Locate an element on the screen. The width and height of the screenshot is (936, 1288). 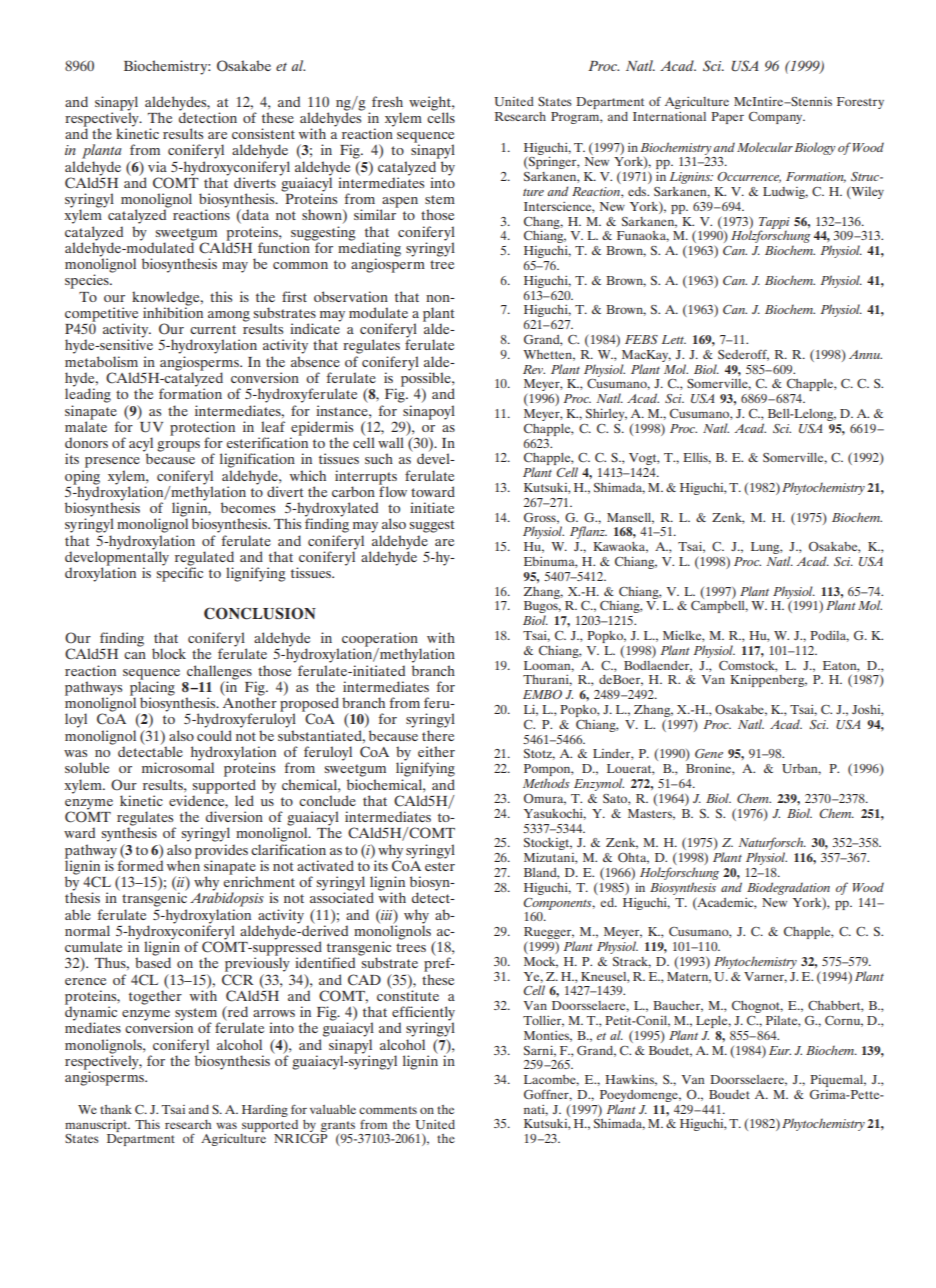
wall is located at coordinates (391, 442).
